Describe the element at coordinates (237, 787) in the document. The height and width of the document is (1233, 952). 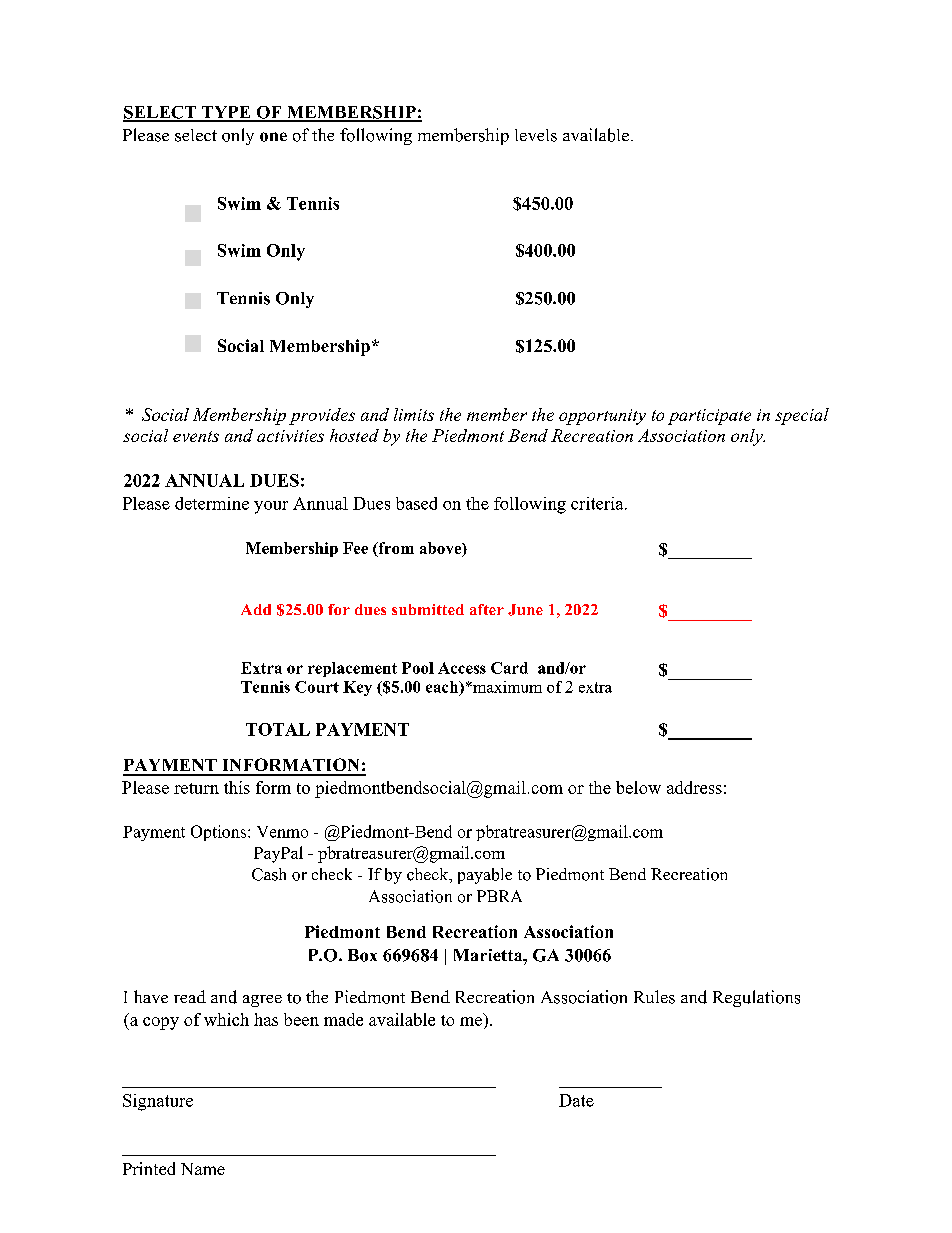
I see `this` at that location.
